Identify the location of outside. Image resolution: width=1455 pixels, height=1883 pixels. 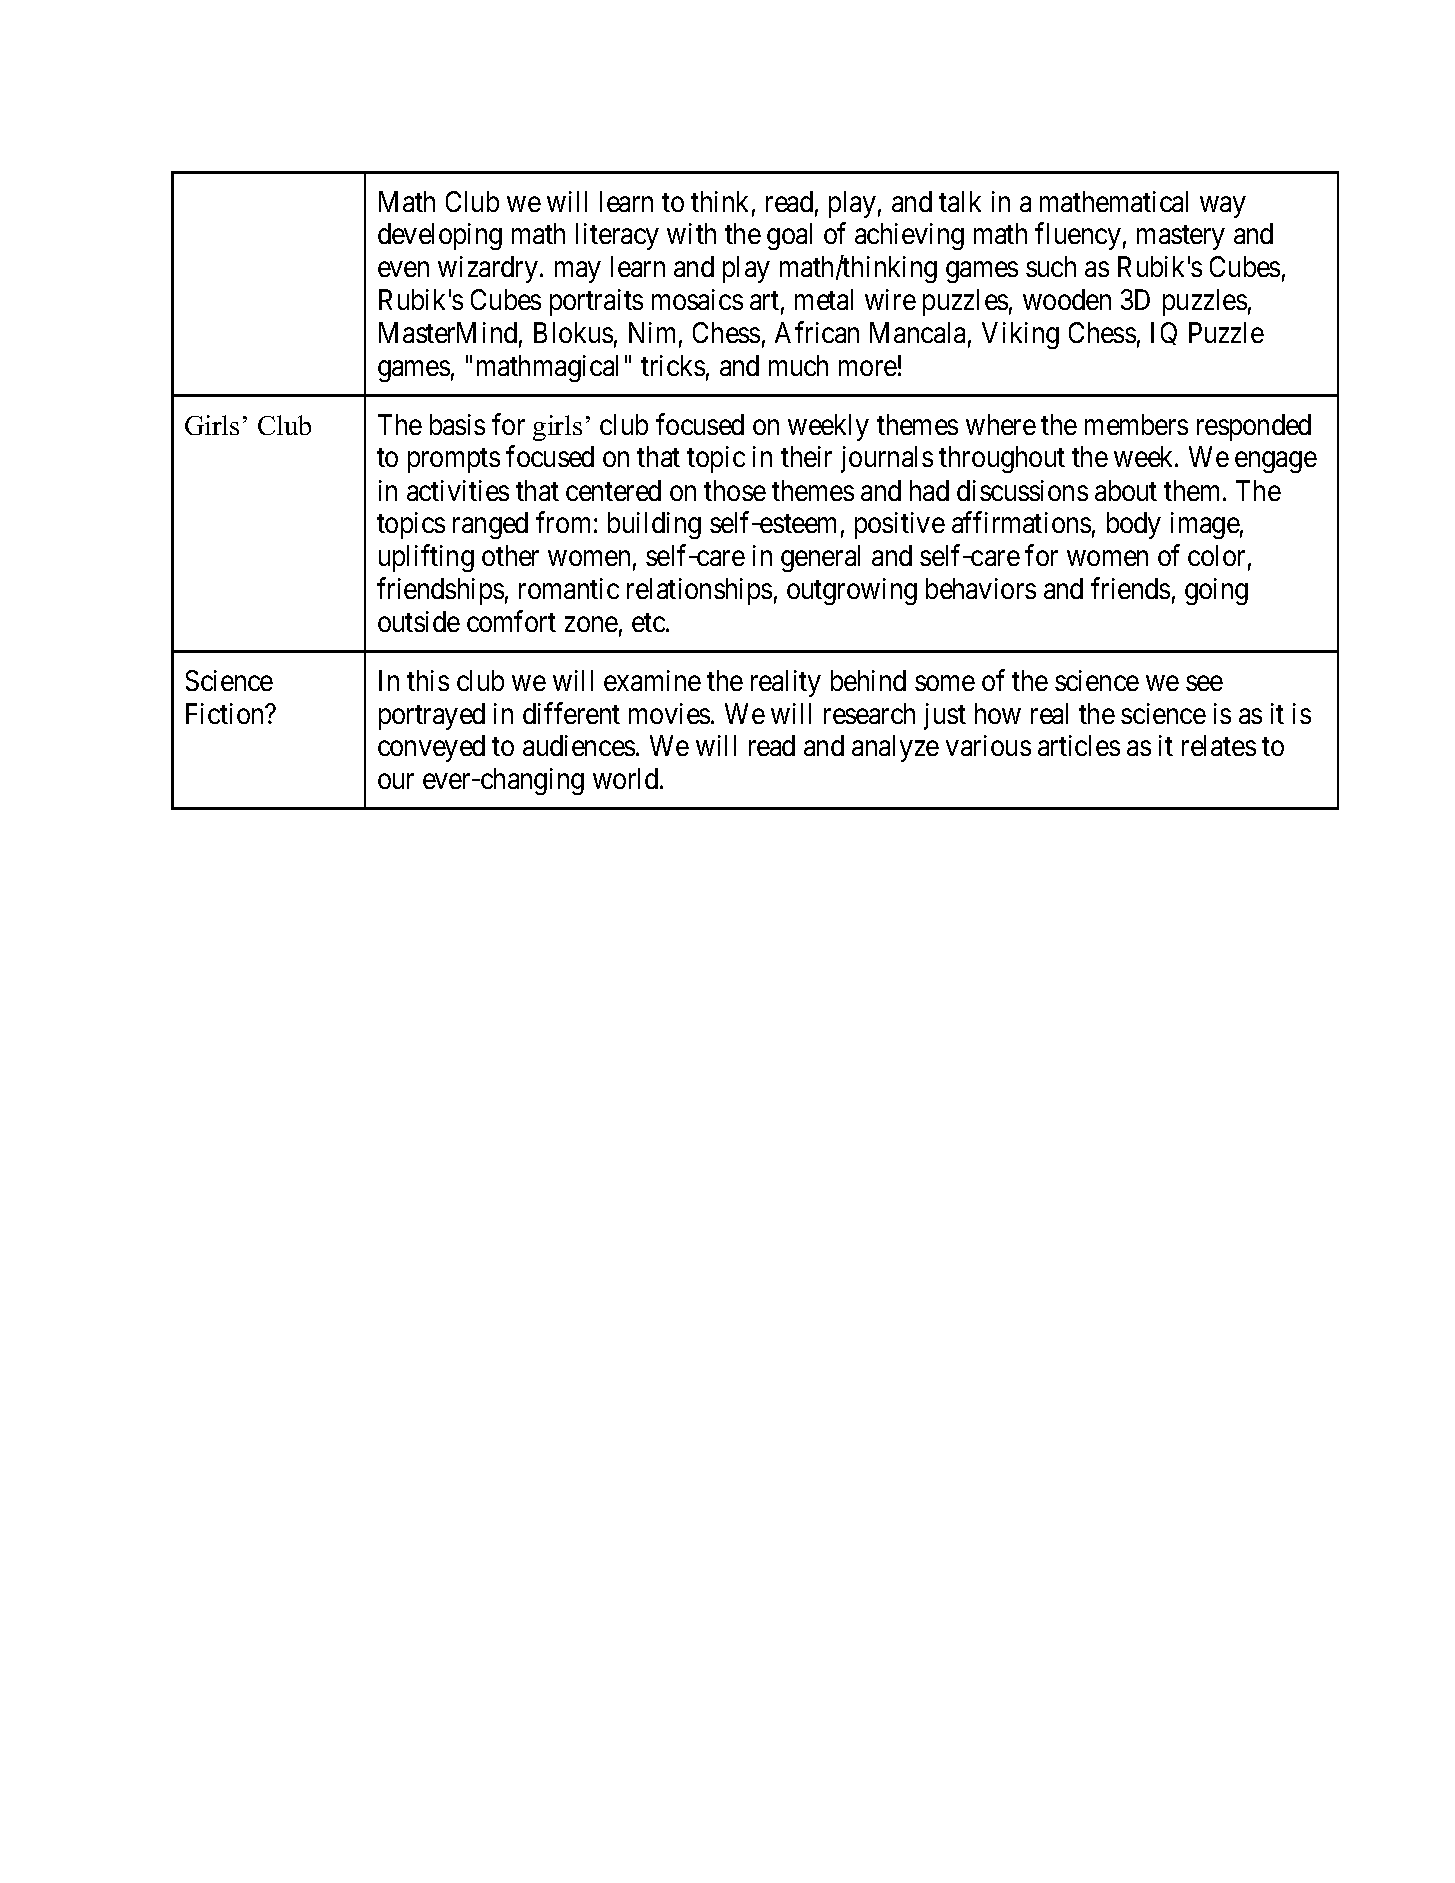
(419, 621).
